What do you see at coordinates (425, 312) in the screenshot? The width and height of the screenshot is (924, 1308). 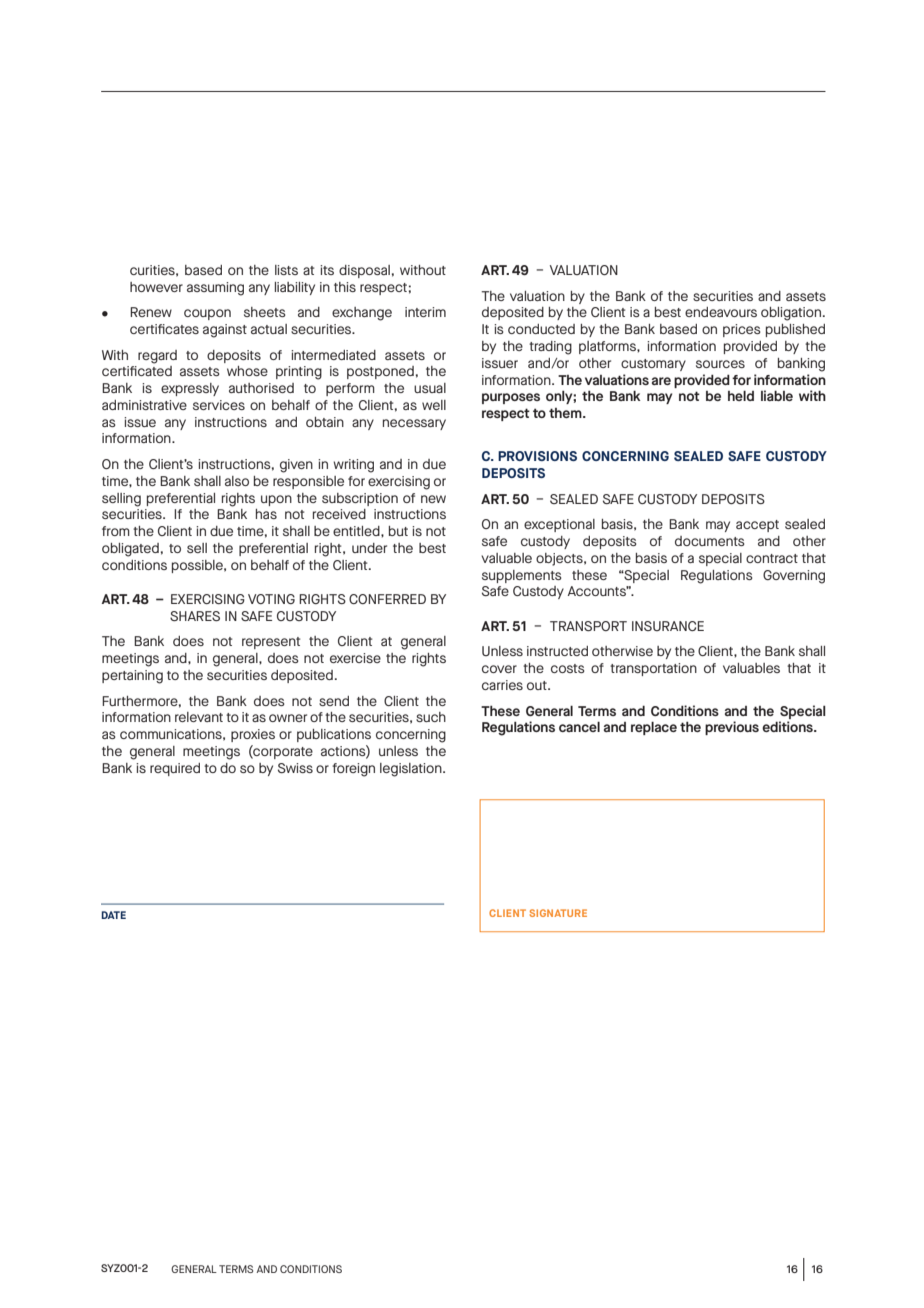 I see `interim` at bounding box center [425, 312].
